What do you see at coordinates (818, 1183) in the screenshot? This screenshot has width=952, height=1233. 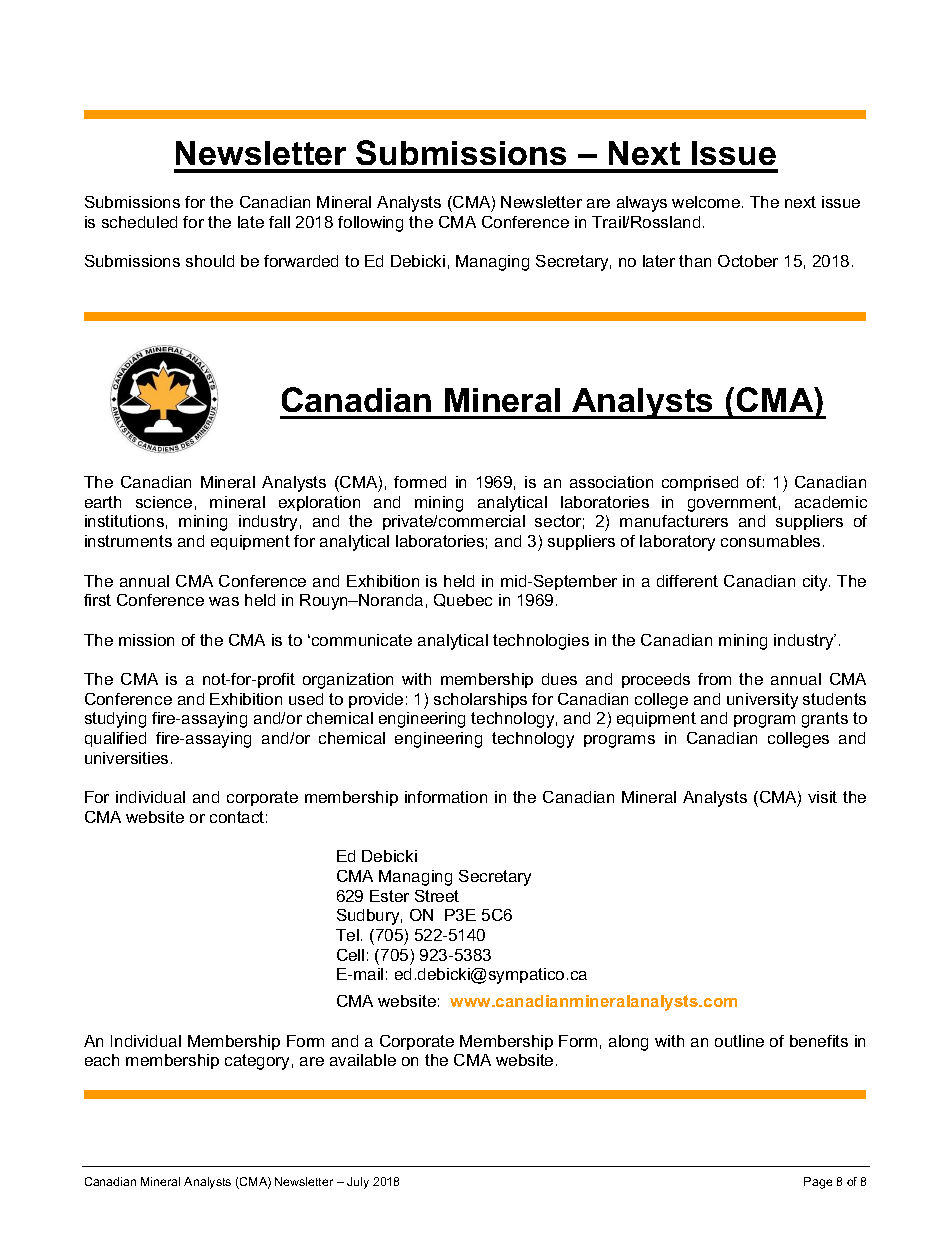 I see `Page` at bounding box center [818, 1183].
